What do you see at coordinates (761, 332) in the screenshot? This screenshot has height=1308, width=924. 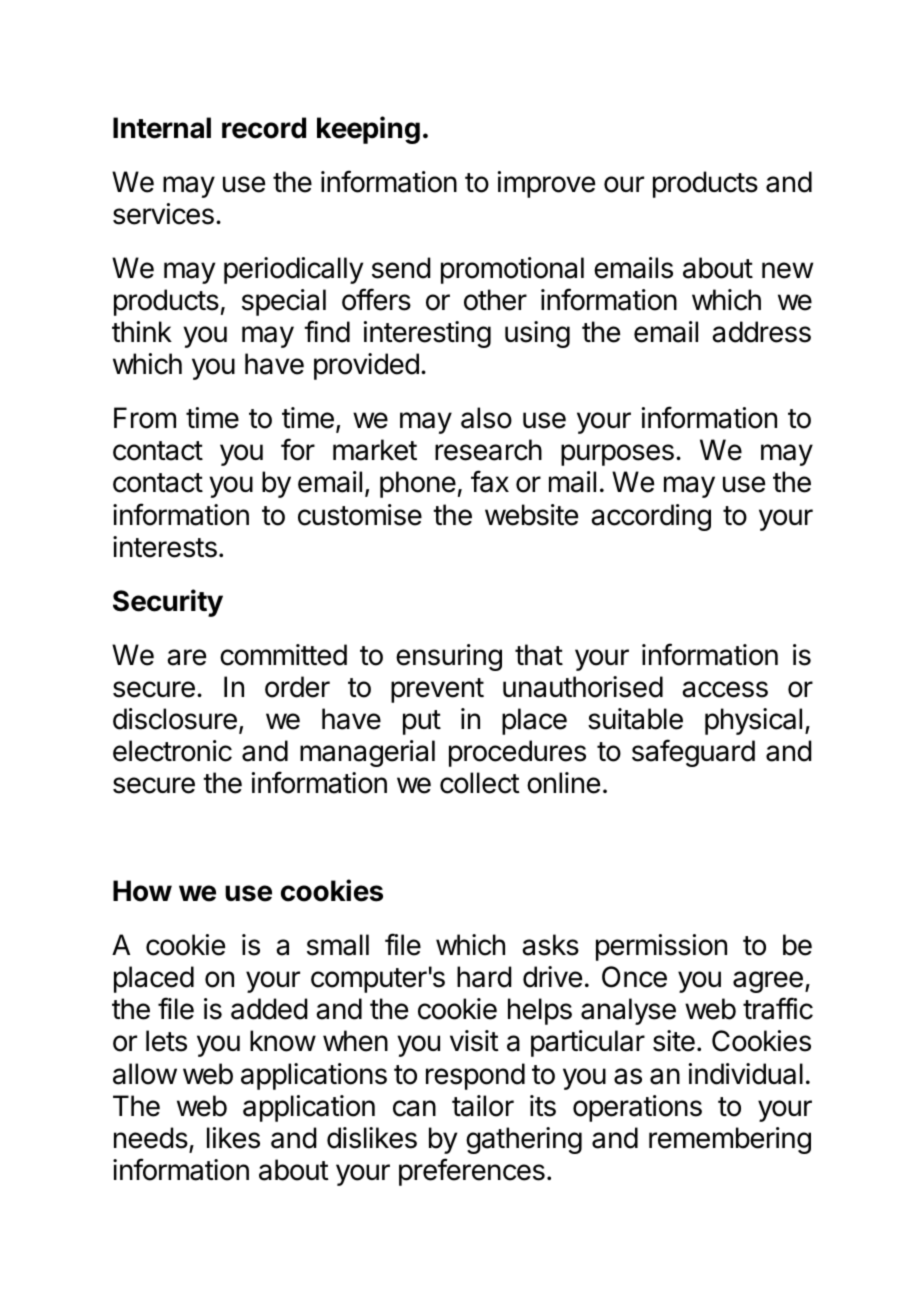 I see `address` at bounding box center [761, 332].
